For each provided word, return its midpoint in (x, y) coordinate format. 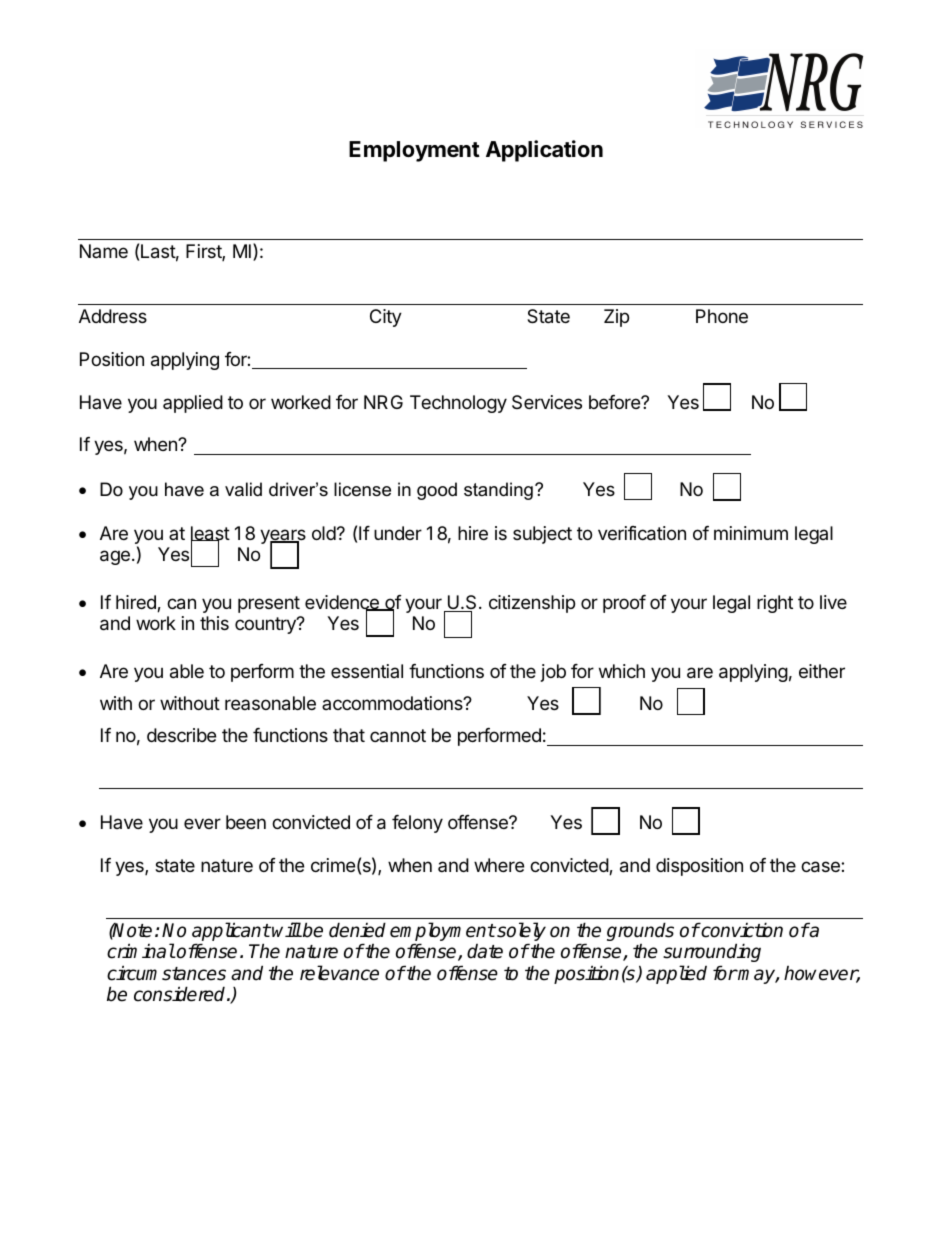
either (822, 671)
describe (181, 735)
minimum (751, 533)
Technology (458, 404)
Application (544, 151)
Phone (722, 316)
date (485, 951)
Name (104, 251)
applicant (231, 933)
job (553, 673)
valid (243, 489)
